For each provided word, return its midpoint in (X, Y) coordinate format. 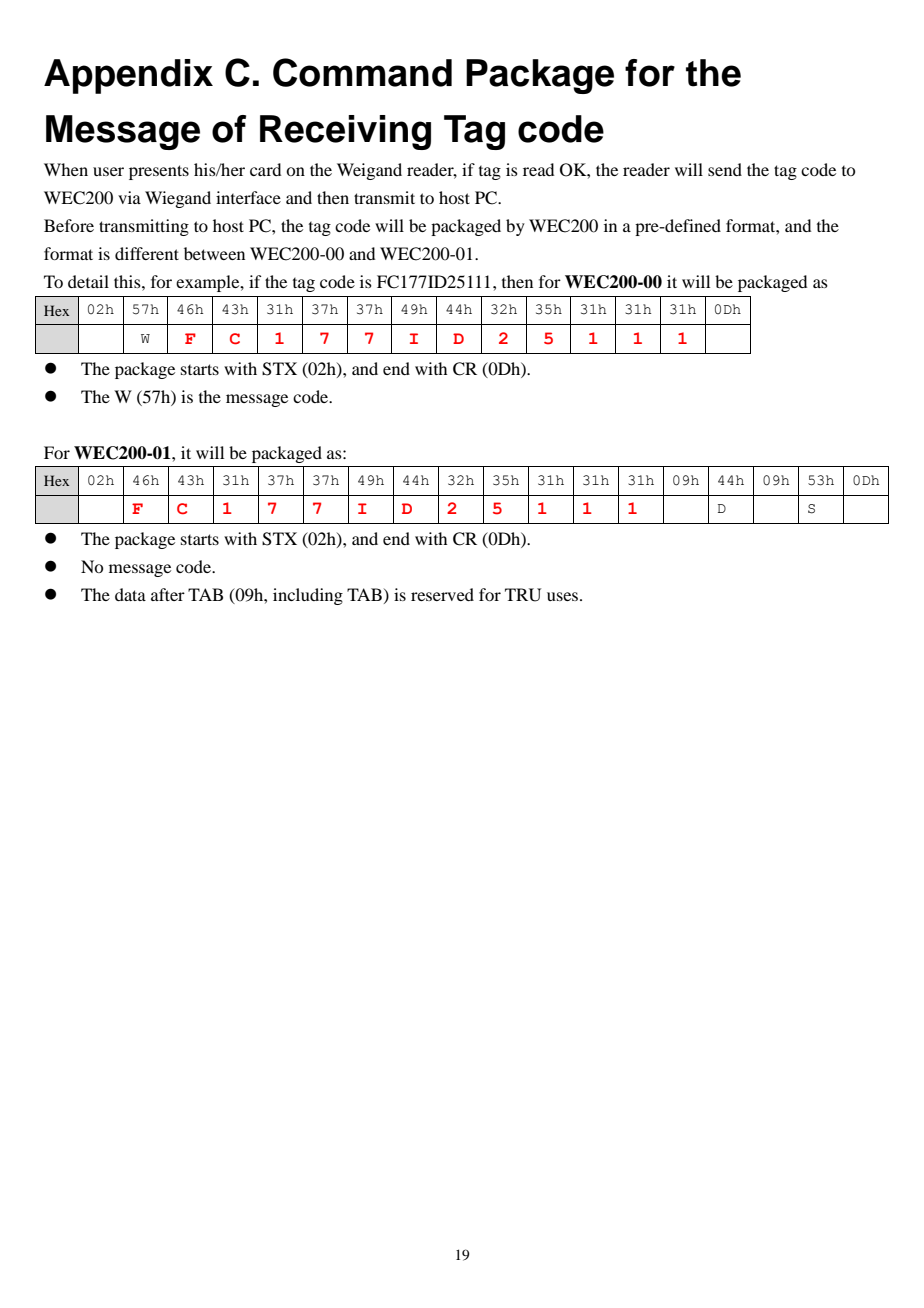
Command (362, 72)
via (129, 197)
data (130, 594)
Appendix (128, 76)
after (168, 594)
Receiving (345, 132)
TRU (523, 595)
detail (88, 281)
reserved (442, 594)
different (147, 253)
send (725, 169)
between (214, 253)
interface (248, 197)
